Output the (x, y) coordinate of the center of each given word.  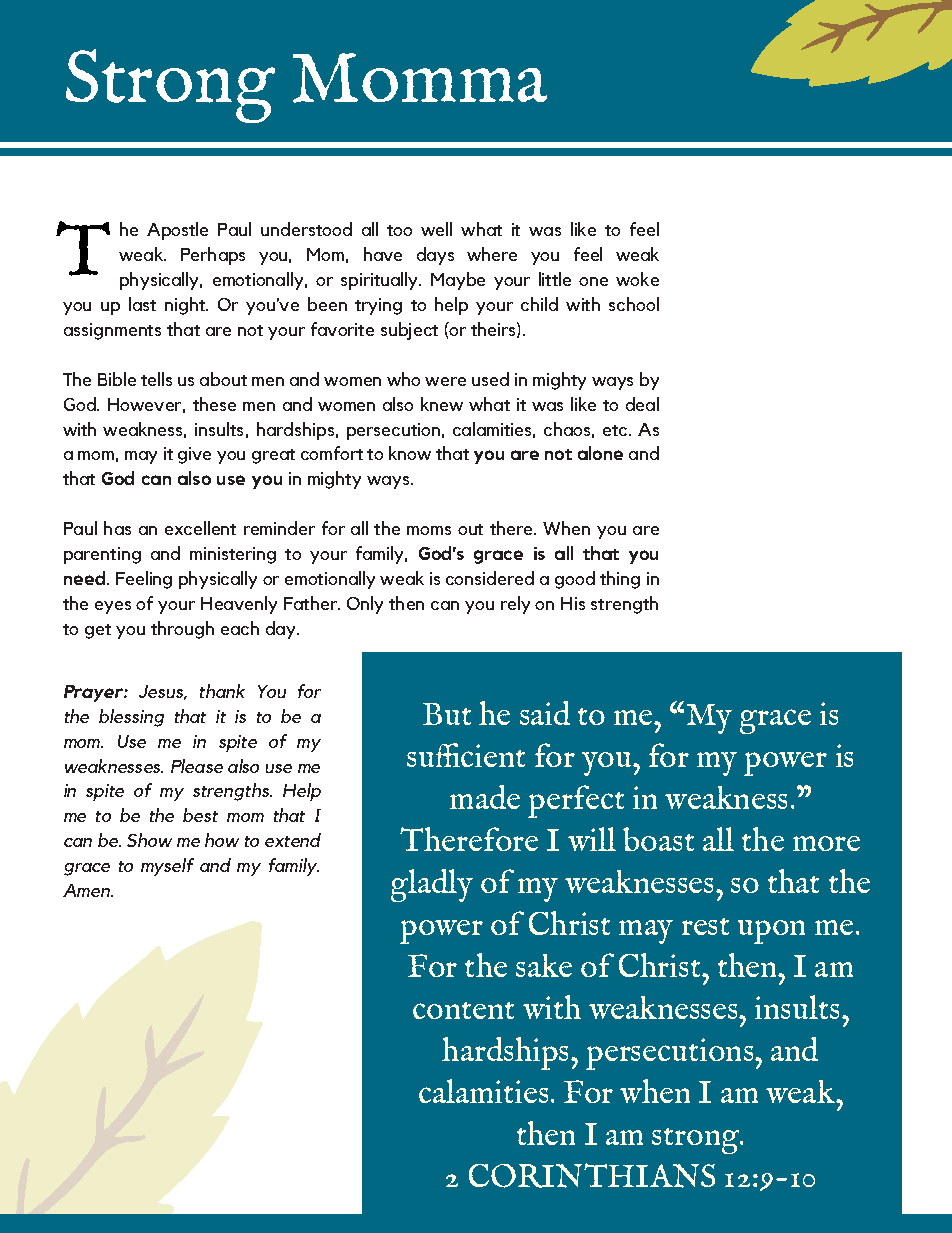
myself (167, 867)
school (634, 304)
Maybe (458, 281)
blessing (131, 718)
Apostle (177, 231)
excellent (200, 528)
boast (658, 839)
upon (771, 932)
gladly (432, 885)
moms (429, 530)
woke (637, 279)
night (186, 306)
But (447, 714)
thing (620, 580)
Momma (420, 78)
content (463, 1010)
